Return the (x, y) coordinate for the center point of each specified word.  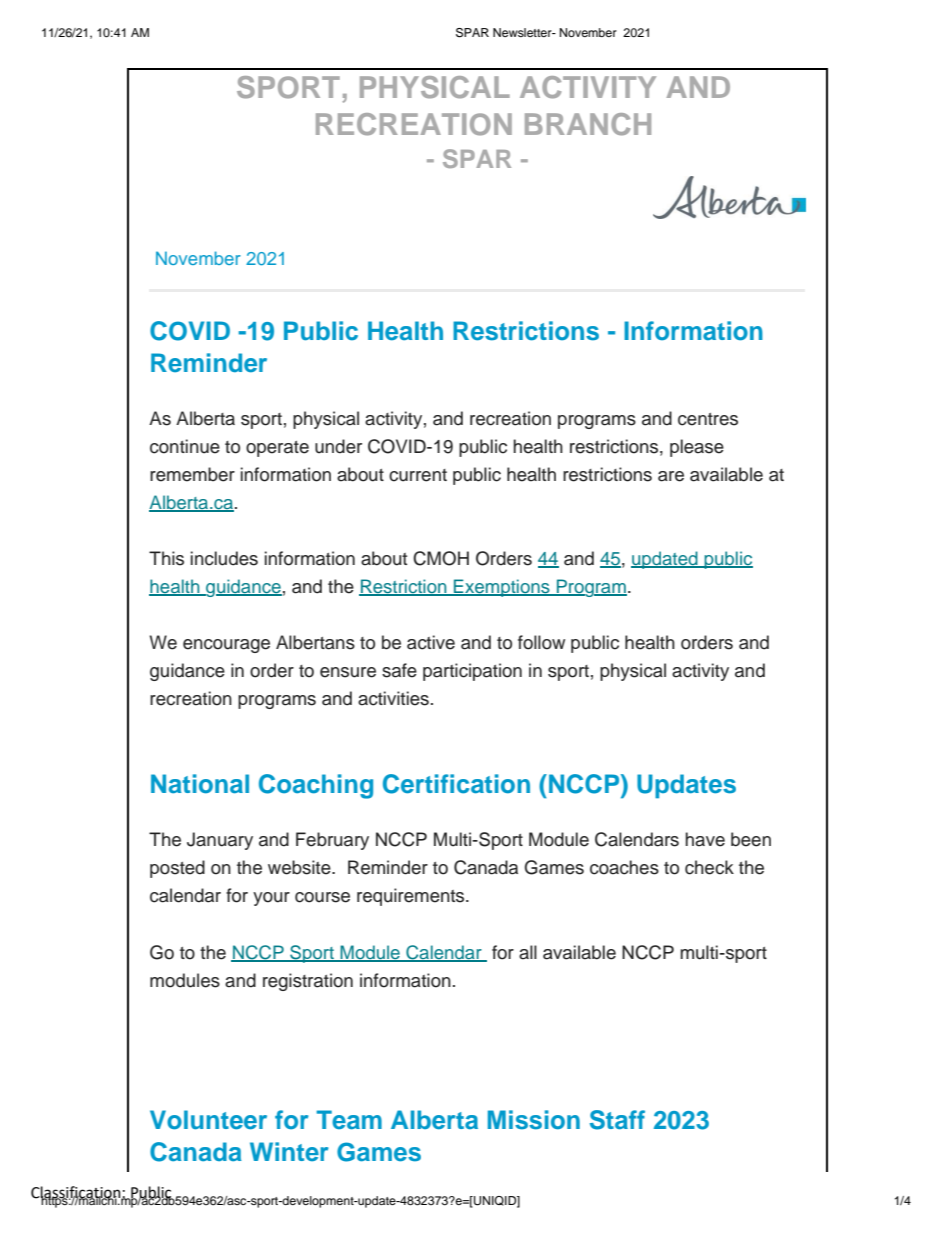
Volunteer (208, 1120)
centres (708, 419)
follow (541, 642)
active (431, 642)
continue (185, 446)
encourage (226, 646)
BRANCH (588, 124)
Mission (534, 1120)
